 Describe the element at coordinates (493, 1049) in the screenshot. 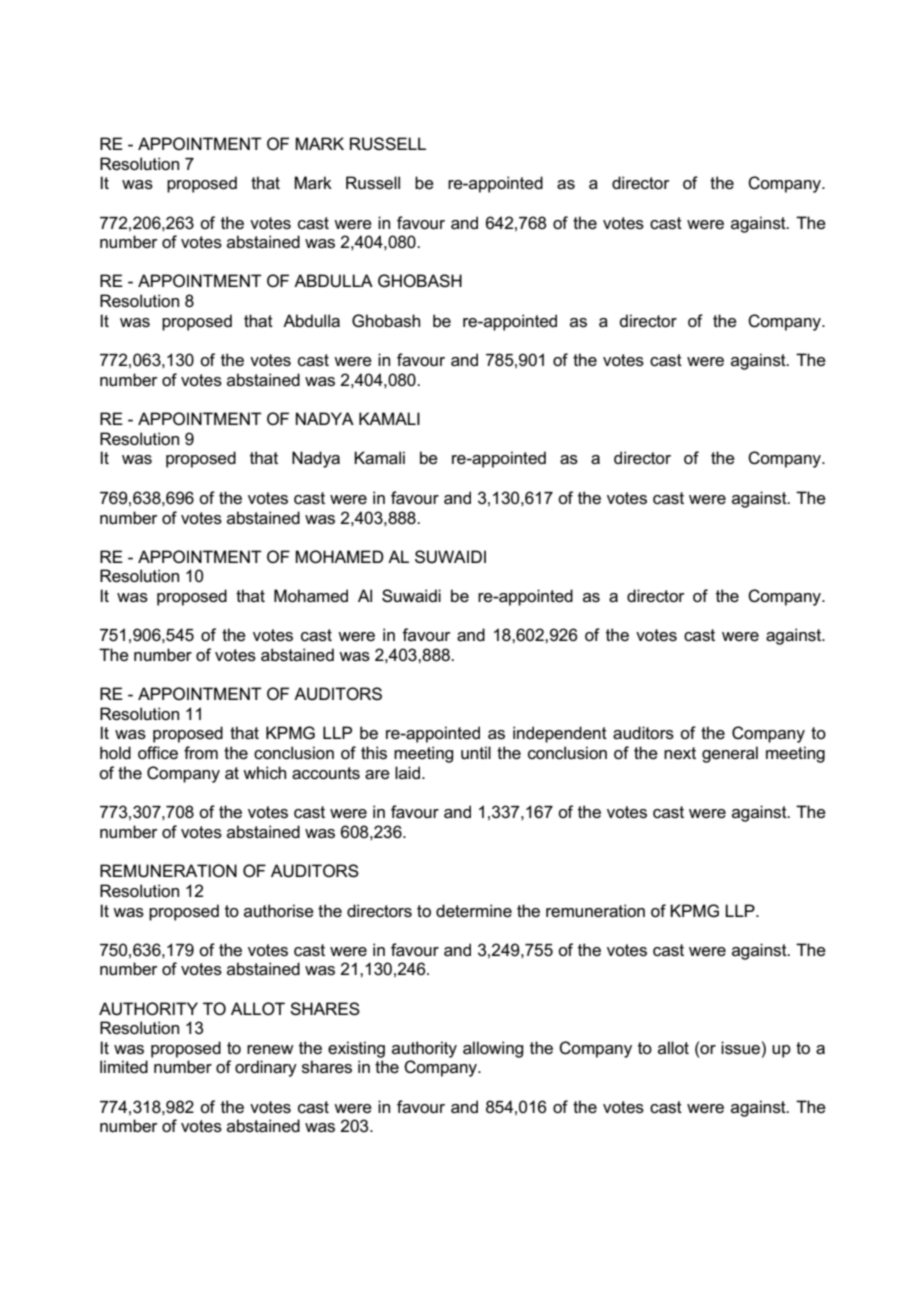

I see `allowing` at that location.
